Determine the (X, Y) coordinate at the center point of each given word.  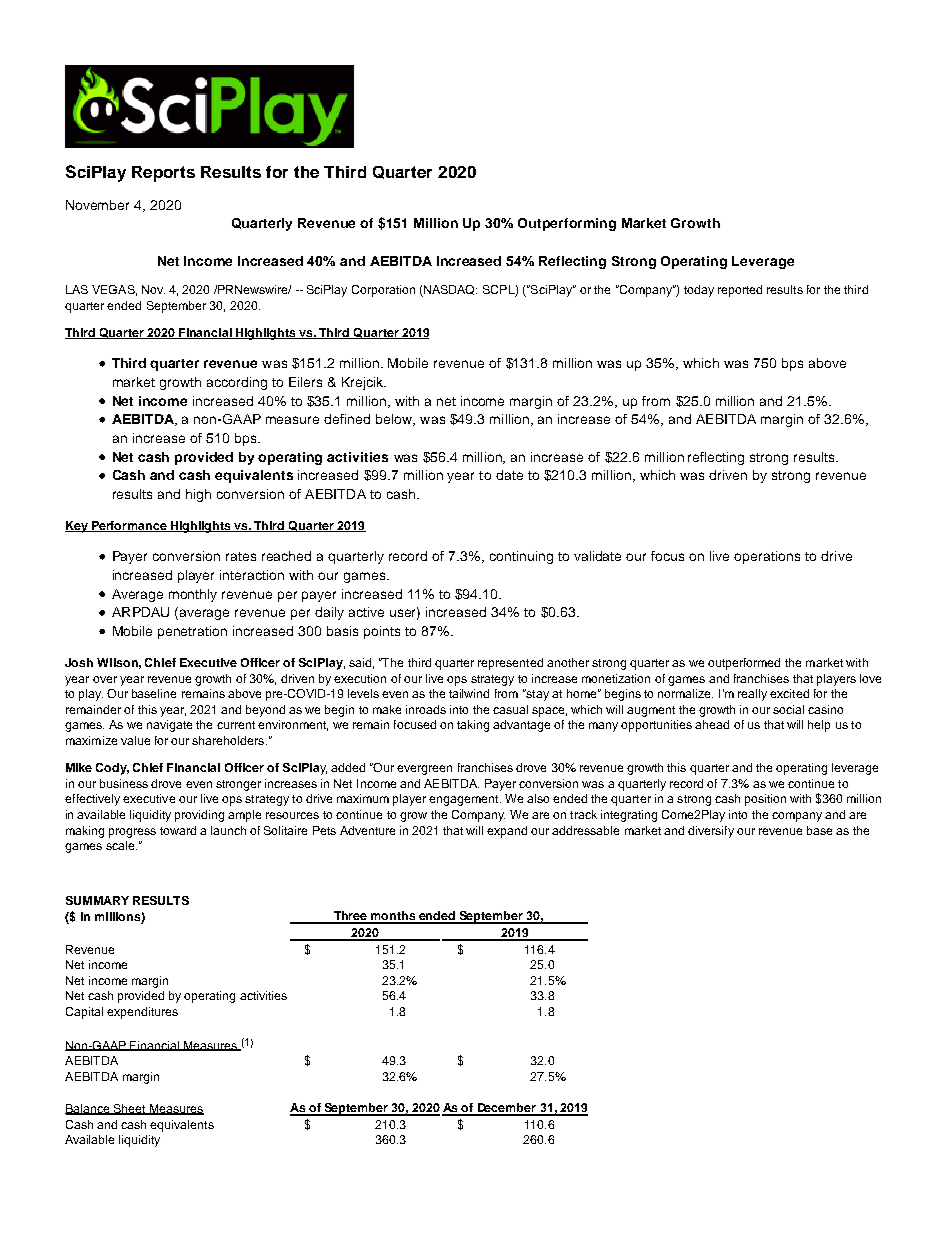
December (507, 1109)
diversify (711, 832)
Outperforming (567, 224)
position (765, 800)
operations (767, 557)
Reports (163, 174)
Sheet (130, 1109)
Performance (129, 526)
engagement (465, 800)
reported (740, 291)
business (124, 783)
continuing (521, 557)
